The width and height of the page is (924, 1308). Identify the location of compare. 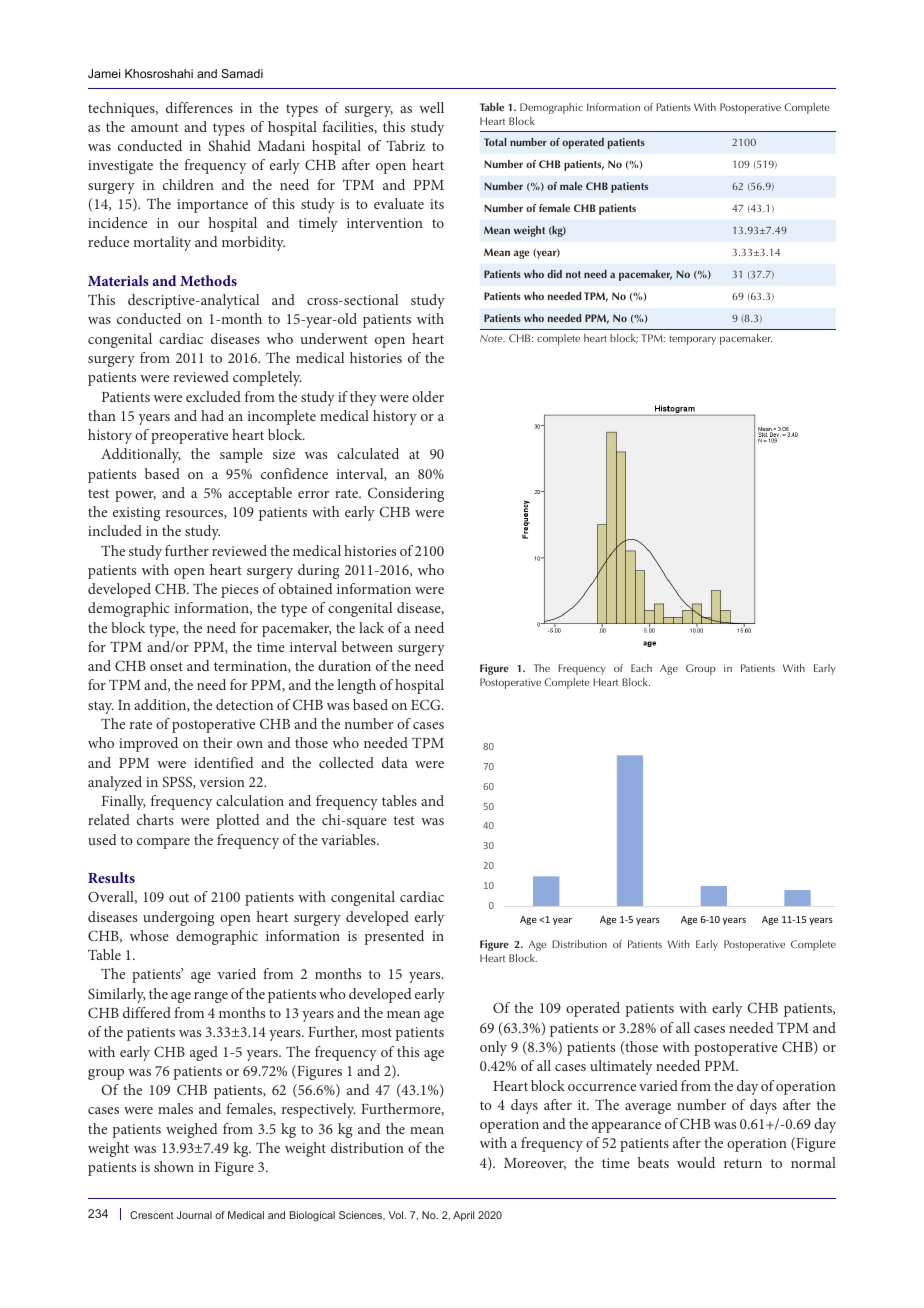
(163, 843).
